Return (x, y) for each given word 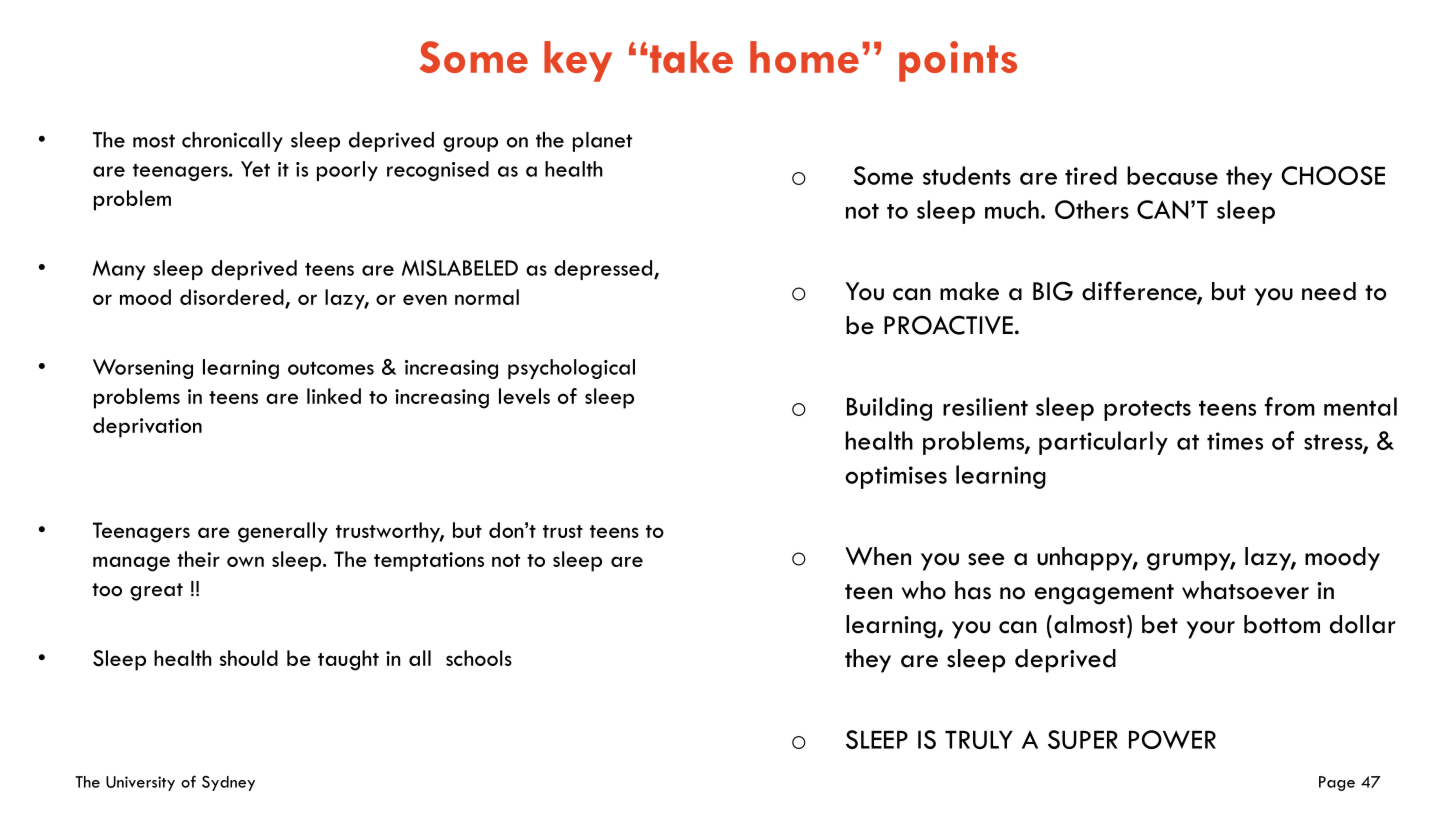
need (1329, 291)
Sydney (228, 783)
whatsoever (1245, 590)
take (691, 57)
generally (283, 532)
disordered (232, 297)
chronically (232, 142)
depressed (604, 270)
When (878, 556)
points (958, 61)
